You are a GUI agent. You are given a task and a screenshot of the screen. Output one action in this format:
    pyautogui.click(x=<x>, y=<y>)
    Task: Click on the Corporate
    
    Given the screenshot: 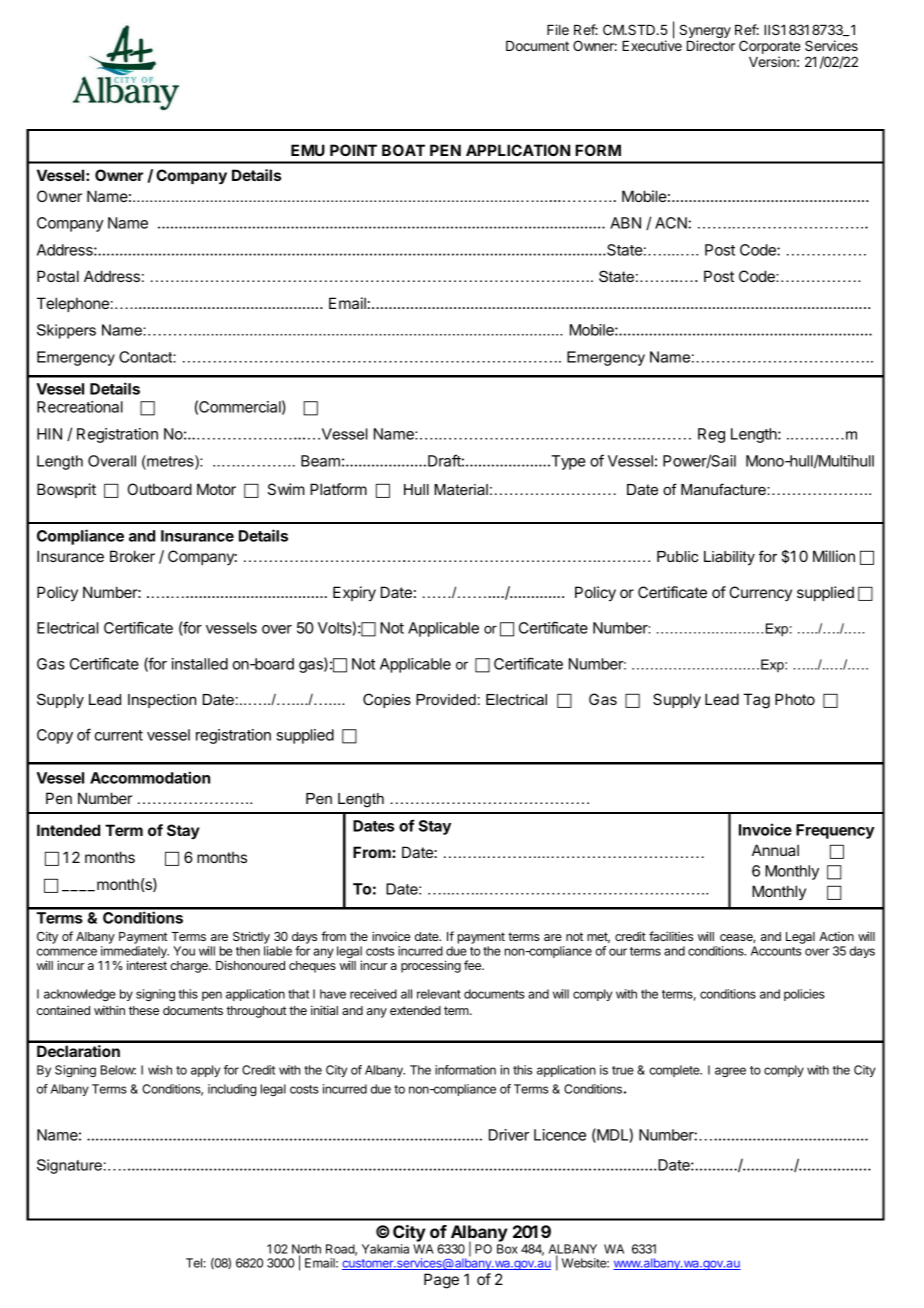 What is the action you would take?
    pyautogui.click(x=769, y=47)
